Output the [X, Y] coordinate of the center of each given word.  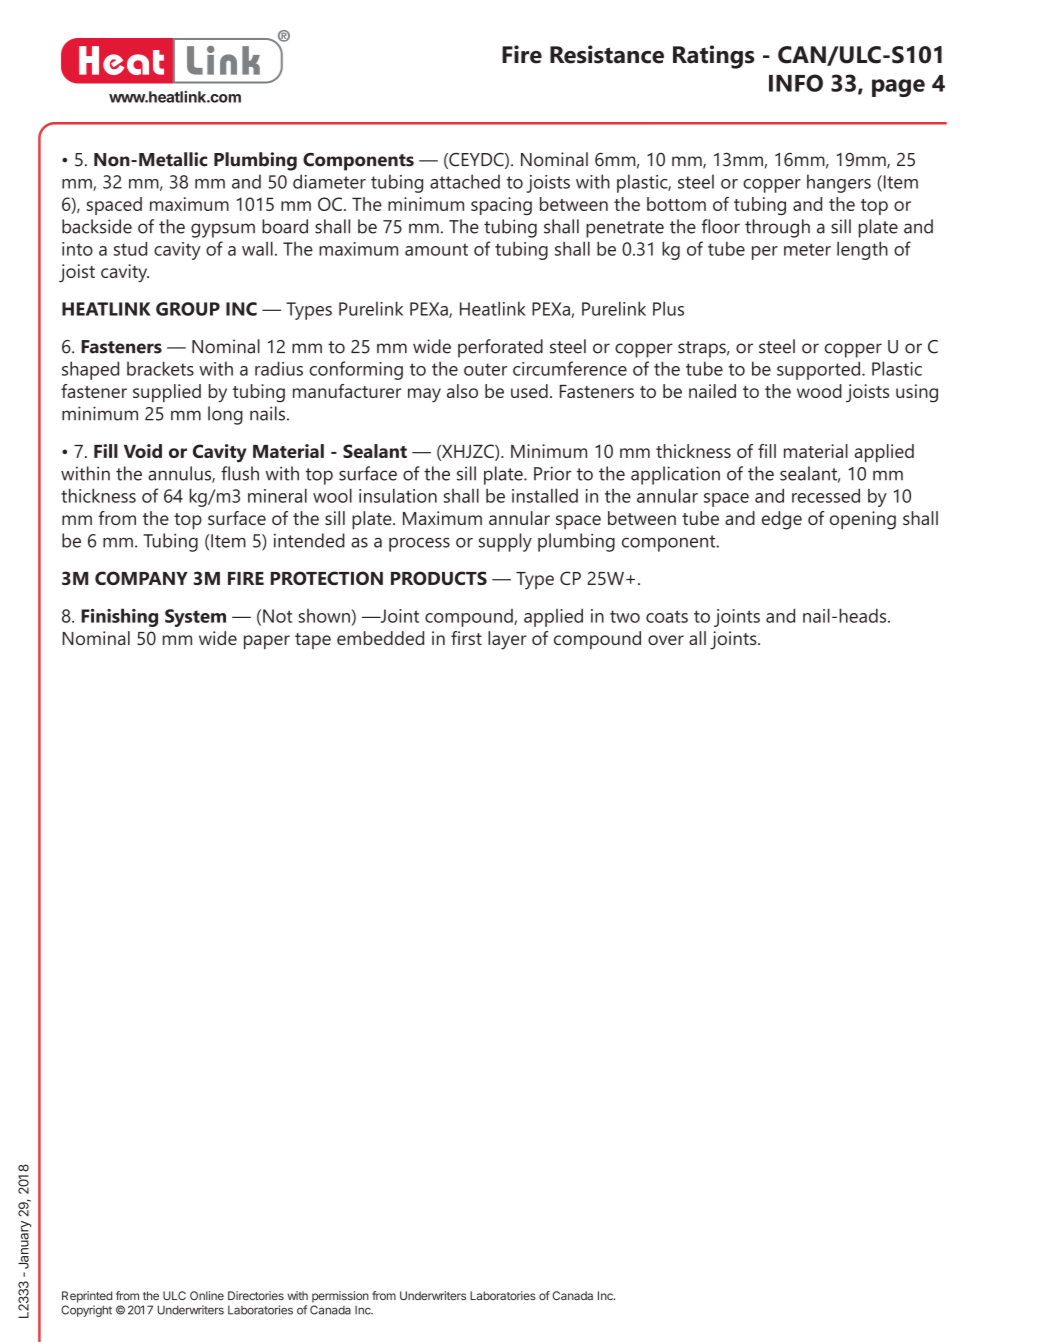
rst [472, 639]
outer [485, 369]
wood [819, 391]
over [666, 640]
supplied [167, 393]
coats [667, 616]
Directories [256, 1295]
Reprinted [87, 1297]
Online [207, 1295]
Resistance [607, 54]
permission [340, 1297]
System [195, 618]
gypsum [223, 230]
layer [507, 640]
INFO [796, 83]
